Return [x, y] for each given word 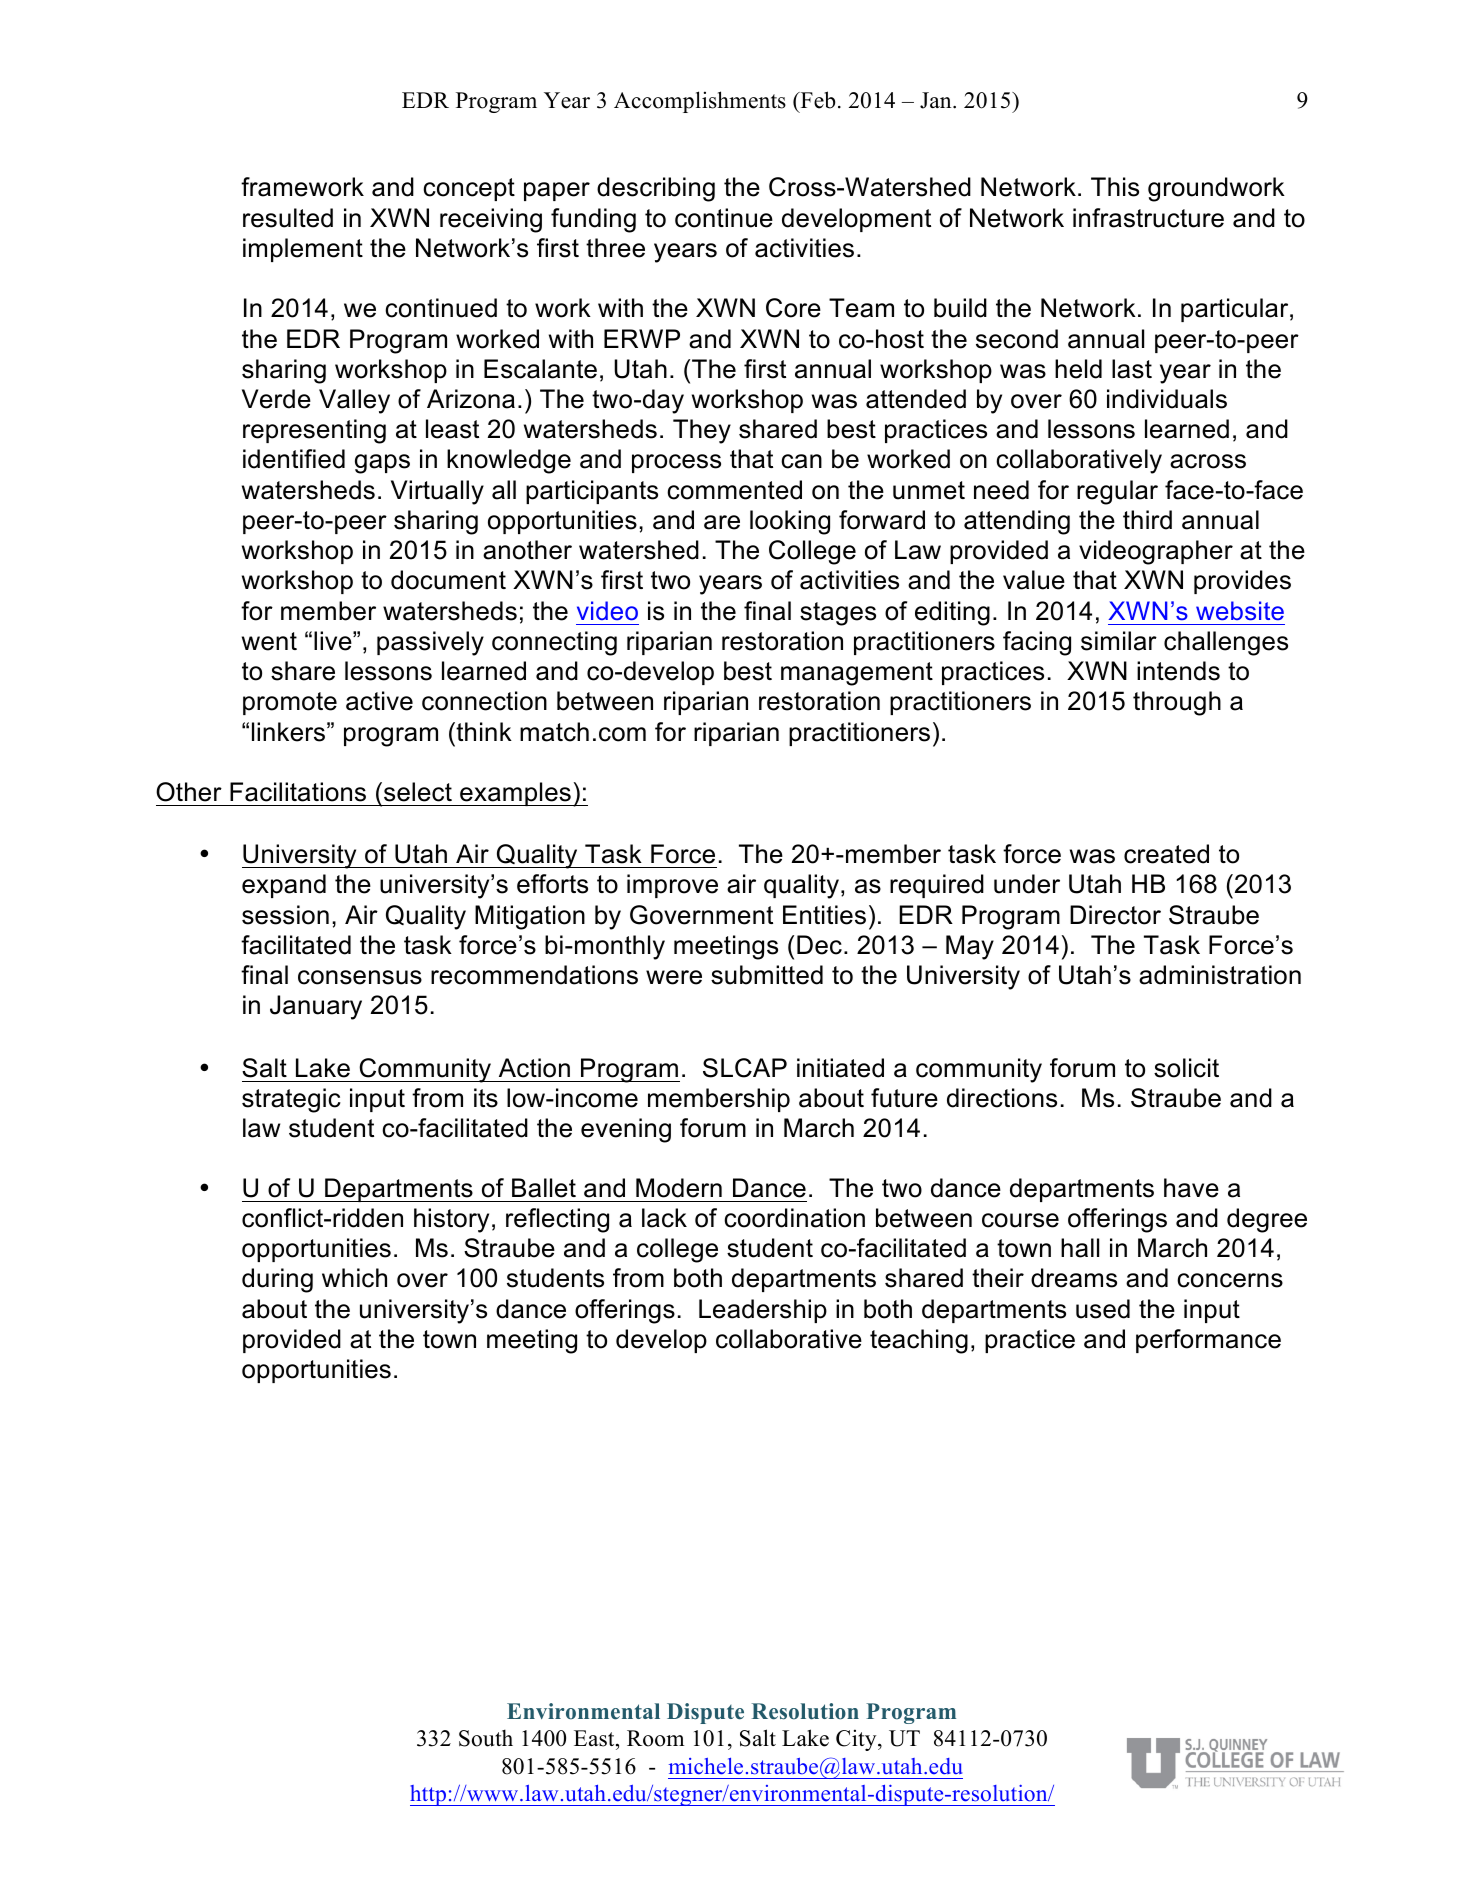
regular [1117, 492]
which [354, 1278]
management [857, 674]
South [486, 1738]
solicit [1186, 1068]
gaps [382, 464]
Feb [816, 100]
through [1177, 703]
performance [1208, 1341]
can [801, 461]
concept [469, 189]
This [1115, 187]
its [486, 1098]
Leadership [763, 1311]
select [418, 792]
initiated [840, 1068]
